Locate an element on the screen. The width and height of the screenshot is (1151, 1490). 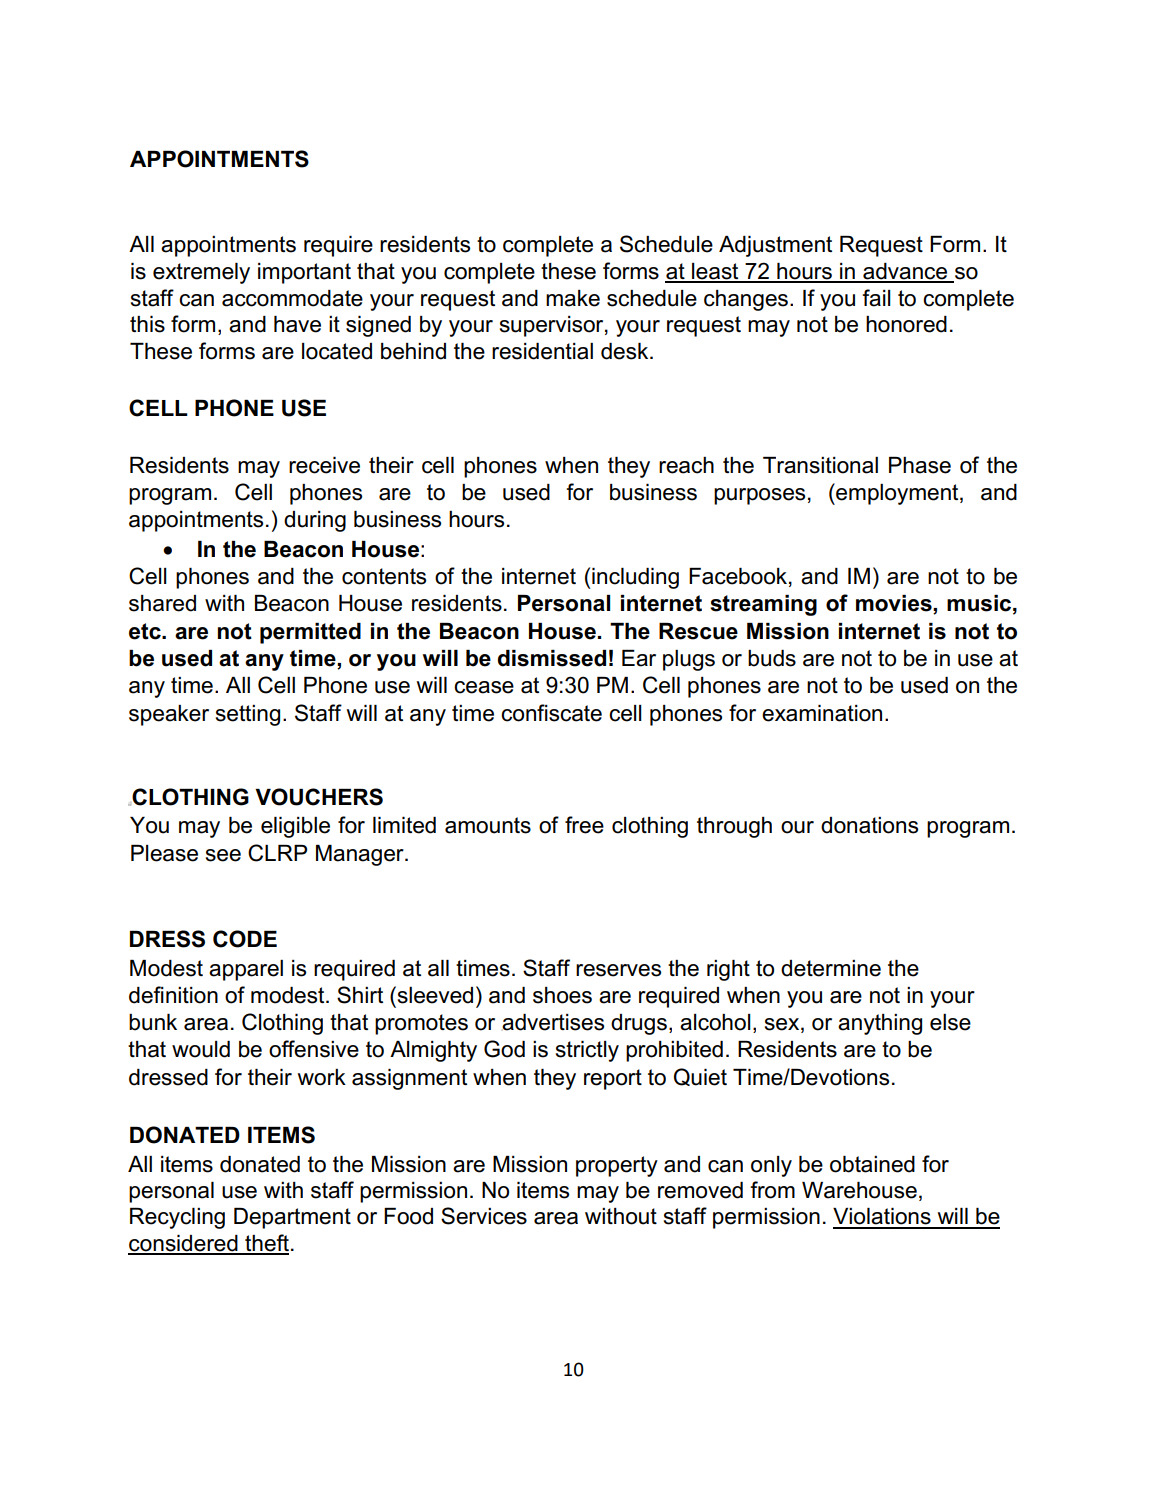
extremely is located at coordinates (201, 273).
